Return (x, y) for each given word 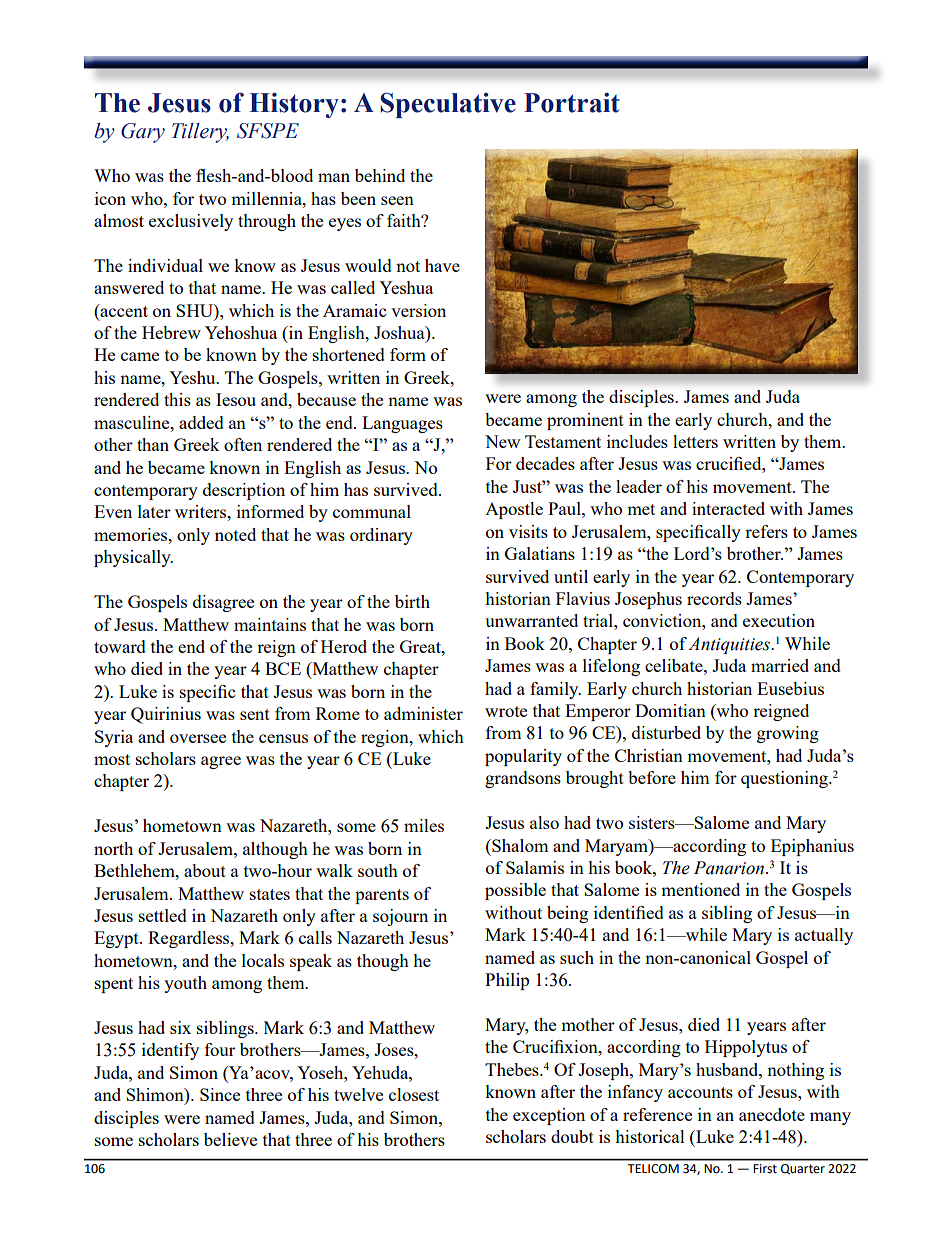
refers (766, 531)
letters (695, 441)
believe (230, 1139)
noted (235, 534)
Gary (143, 133)
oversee (198, 738)
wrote (506, 711)
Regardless (190, 939)
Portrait (572, 103)
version (418, 310)
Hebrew (171, 332)
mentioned (700, 889)
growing (788, 734)
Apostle (514, 510)
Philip (507, 981)
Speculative (448, 105)
